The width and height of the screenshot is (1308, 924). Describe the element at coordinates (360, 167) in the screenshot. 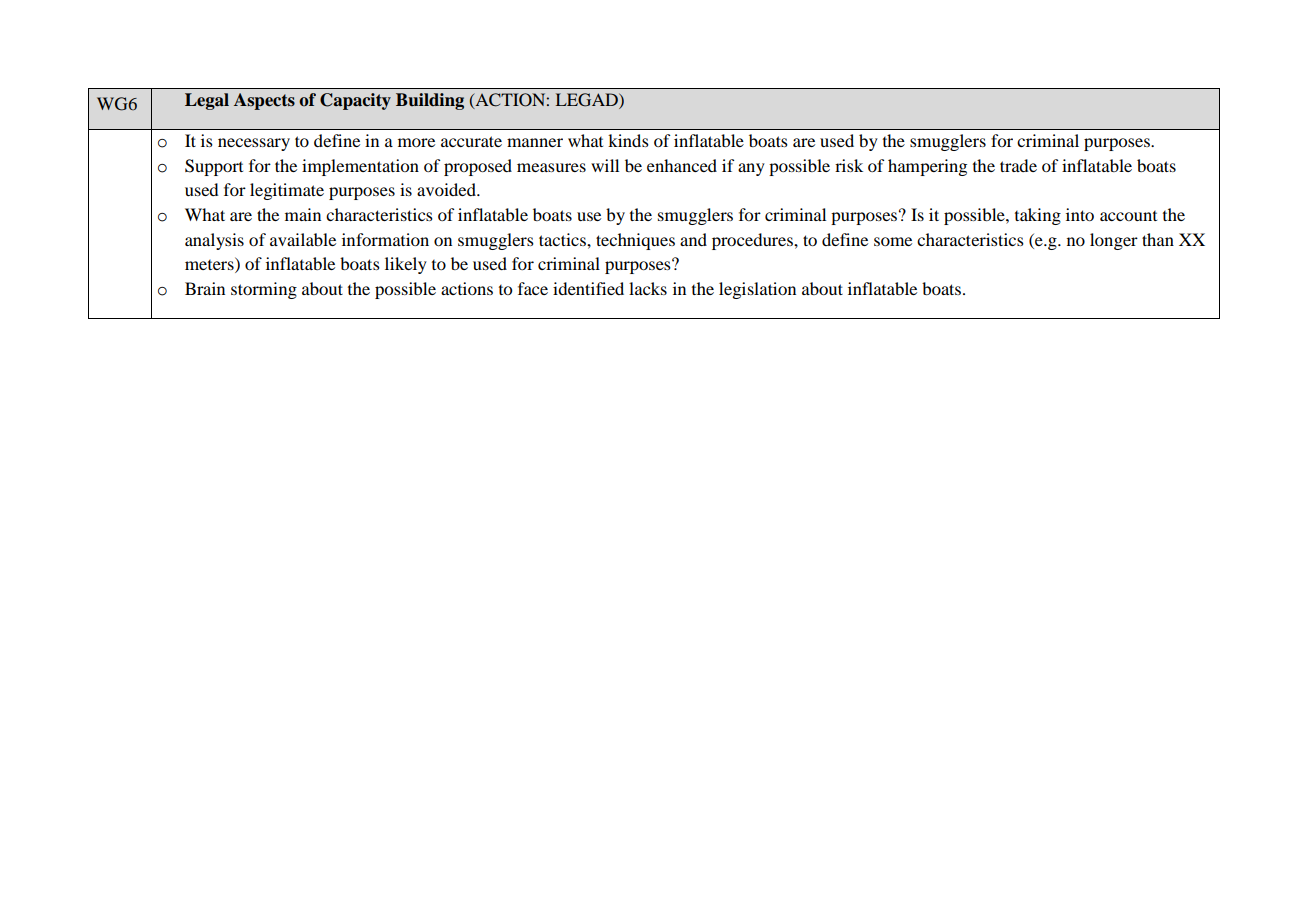

I see `implementation` at that location.
